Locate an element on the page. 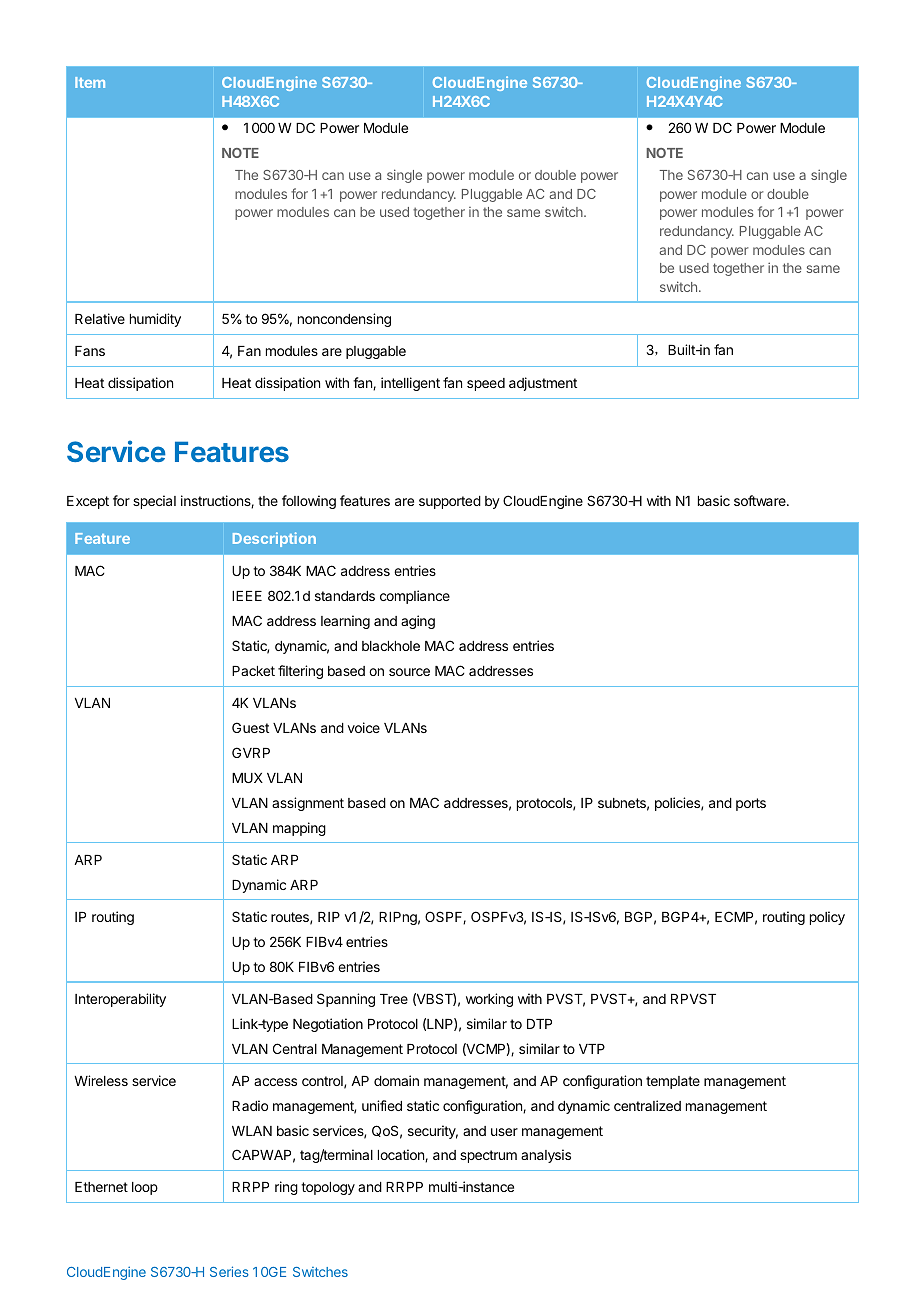  software is located at coordinates (761, 500).
